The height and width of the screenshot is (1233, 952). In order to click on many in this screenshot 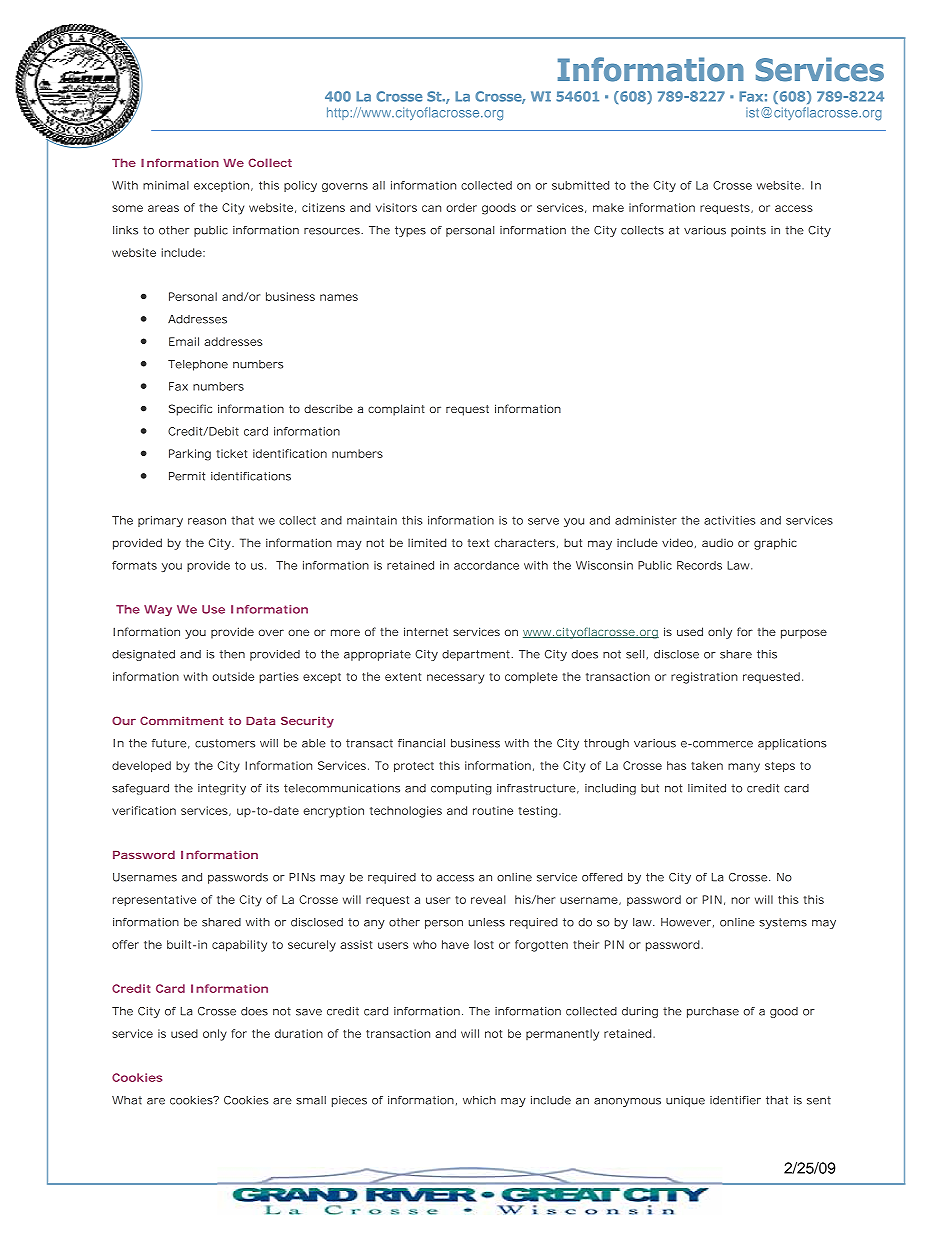, I will do `click(744, 768)`.
